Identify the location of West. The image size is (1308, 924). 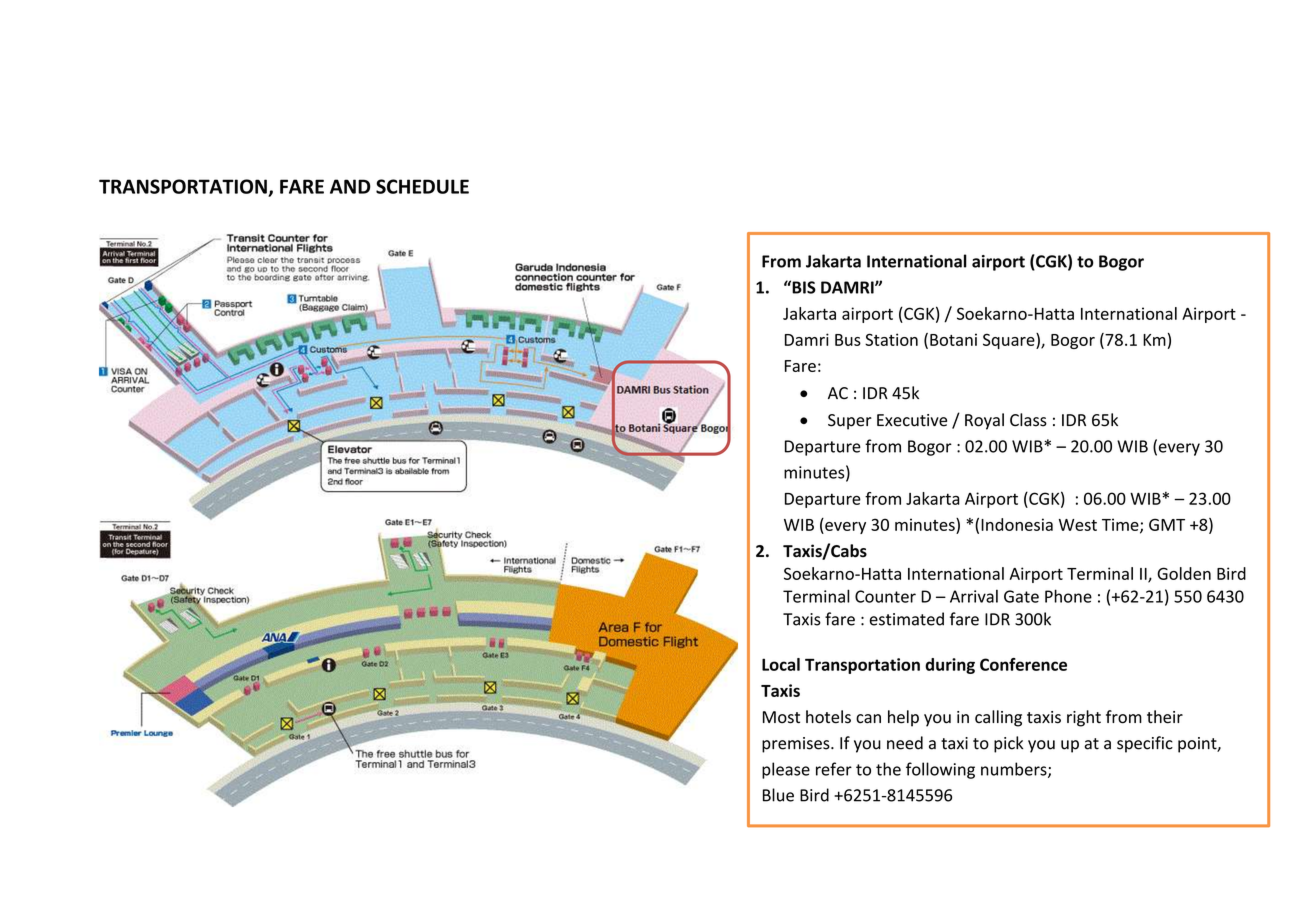
(1078, 525).
